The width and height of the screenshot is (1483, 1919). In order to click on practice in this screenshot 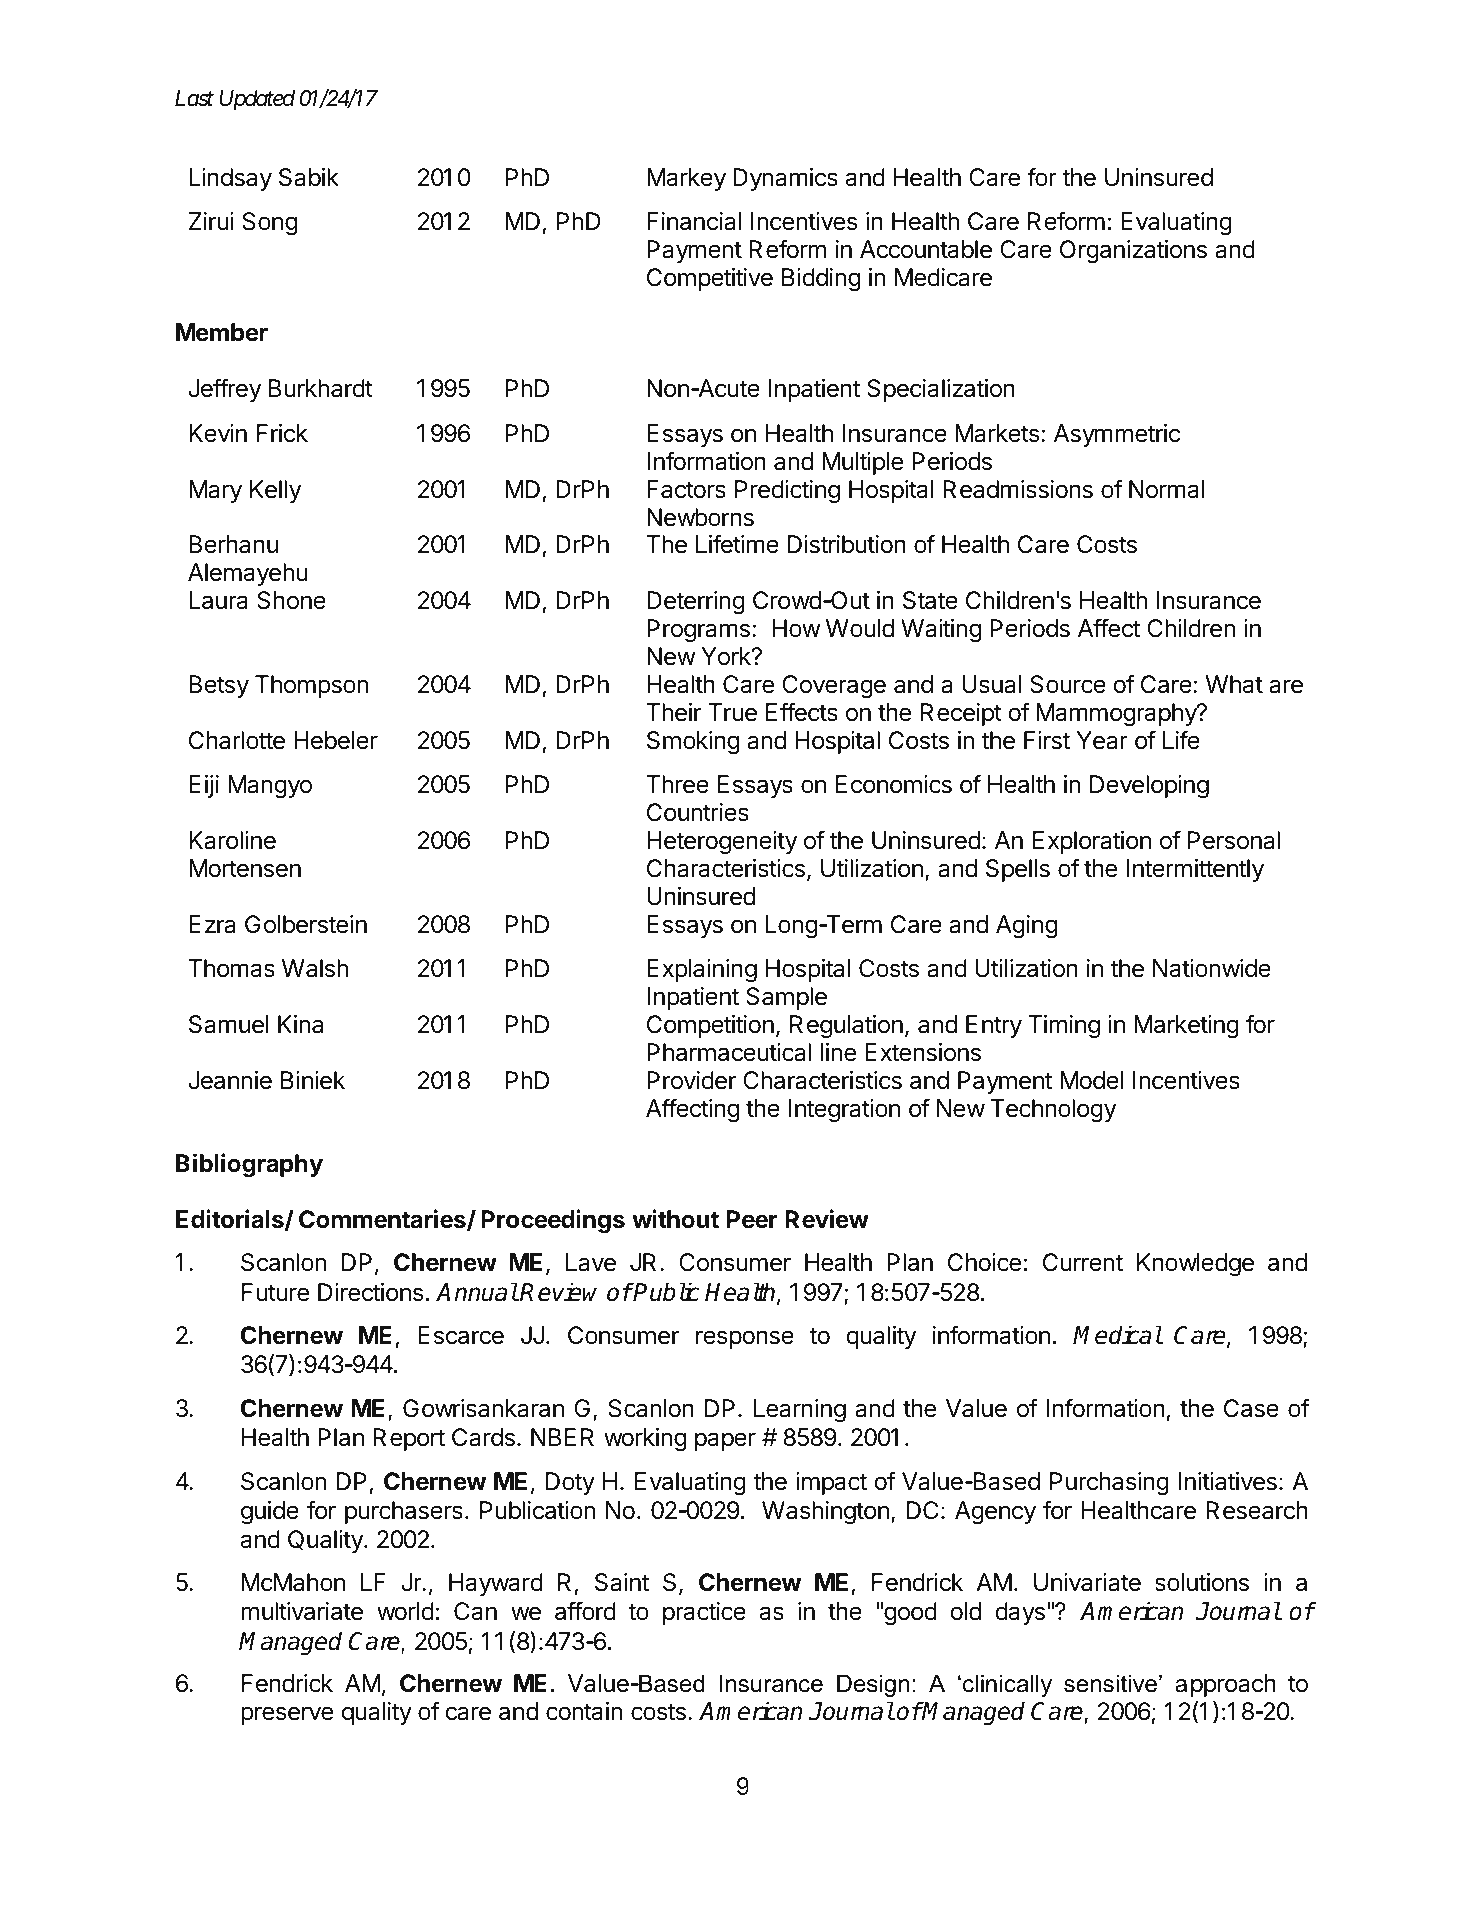, I will do `click(704, 1613)`.
